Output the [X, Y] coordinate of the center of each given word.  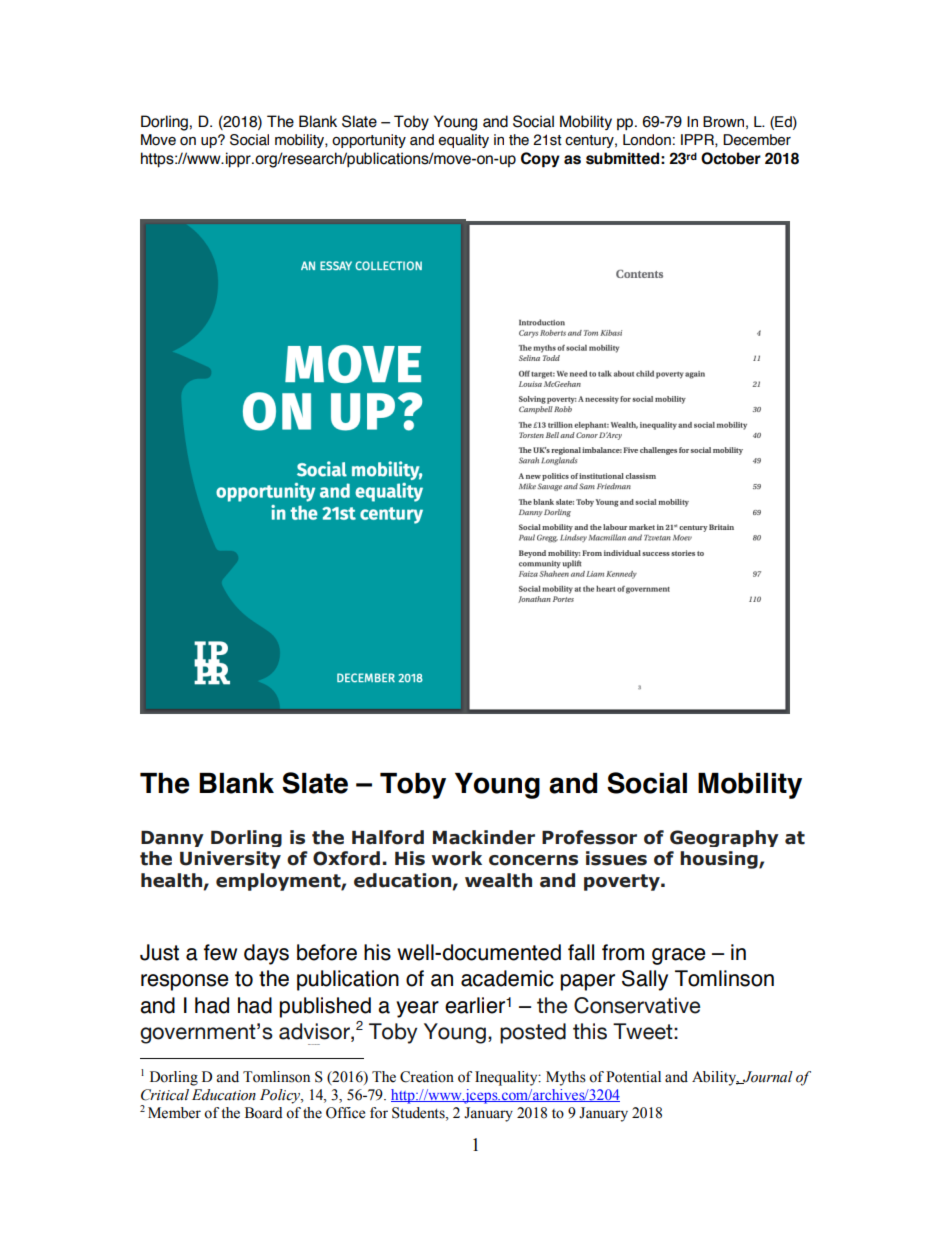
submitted [622, 158]
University [230, 860]
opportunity [369, 141]
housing [720, 860]
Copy [540, 160]
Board [264, 1113]
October [731, 158]
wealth [498, 880]
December [757, 140]
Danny [172, 839]
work [457, 858]
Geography [724, 838]
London [647, 140]
